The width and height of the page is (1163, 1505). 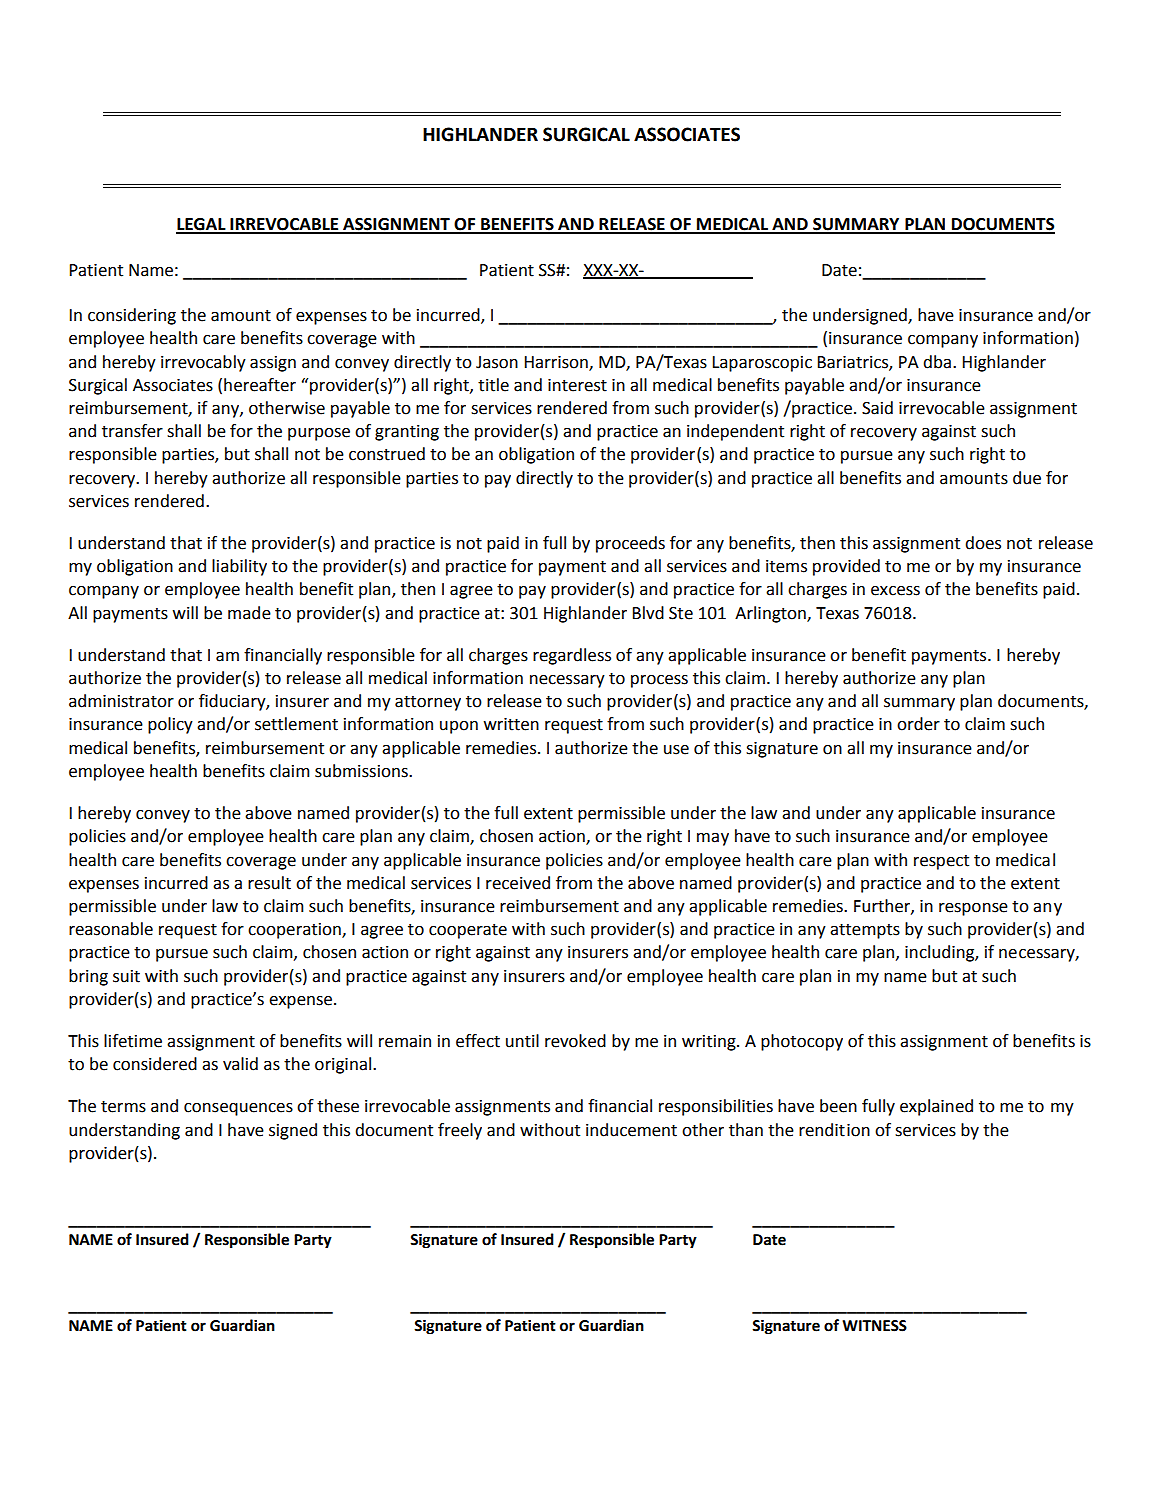 What do you see at coordinates (918, 724) in the page?
I see `order` at bounding box center [918, 724].
